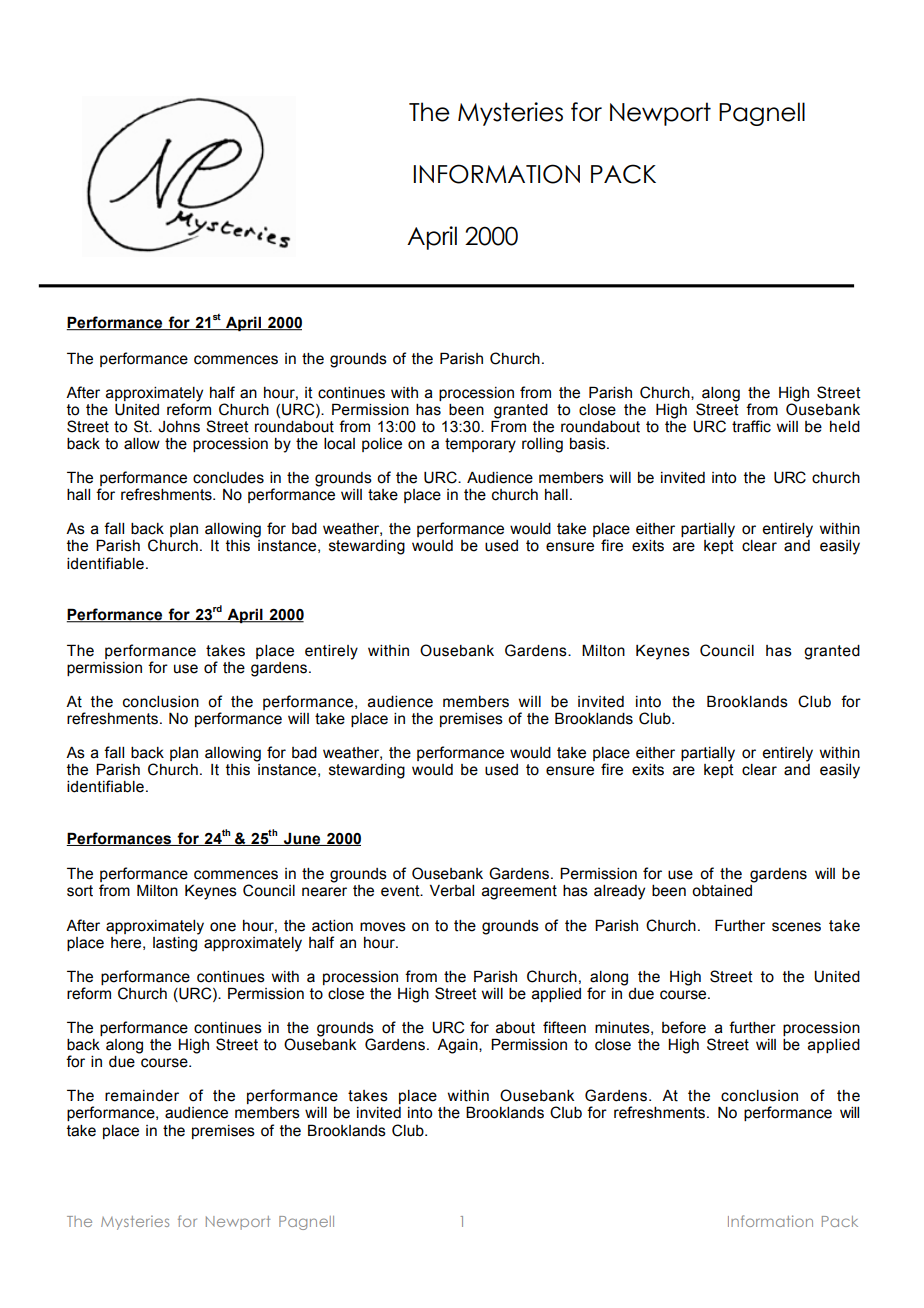 The width and height of the screenshot is (924, 1308). I want to click on basis, so click(589, 444).
